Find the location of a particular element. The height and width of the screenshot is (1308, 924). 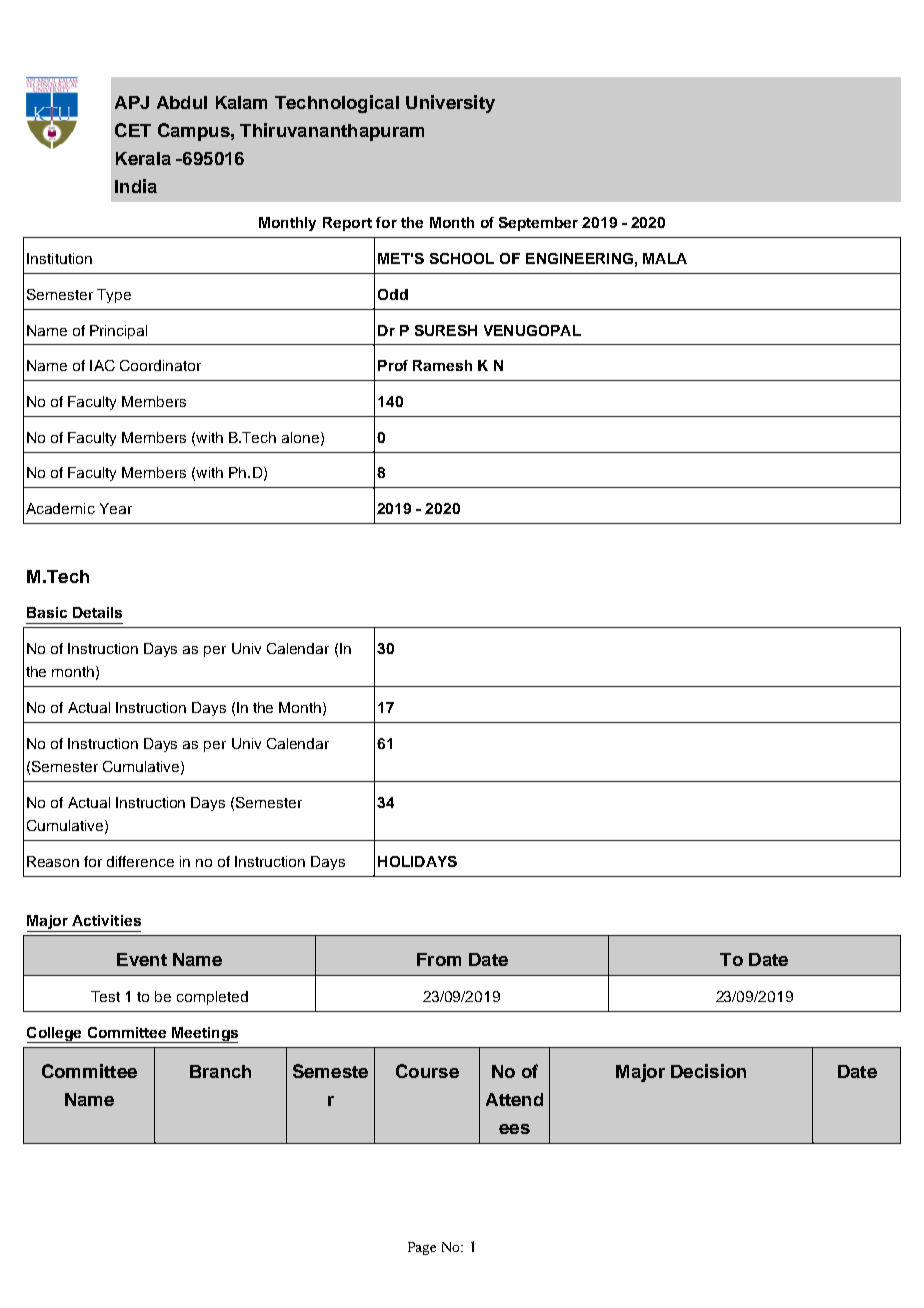

Branch is located at coordinates (220, 1071).
